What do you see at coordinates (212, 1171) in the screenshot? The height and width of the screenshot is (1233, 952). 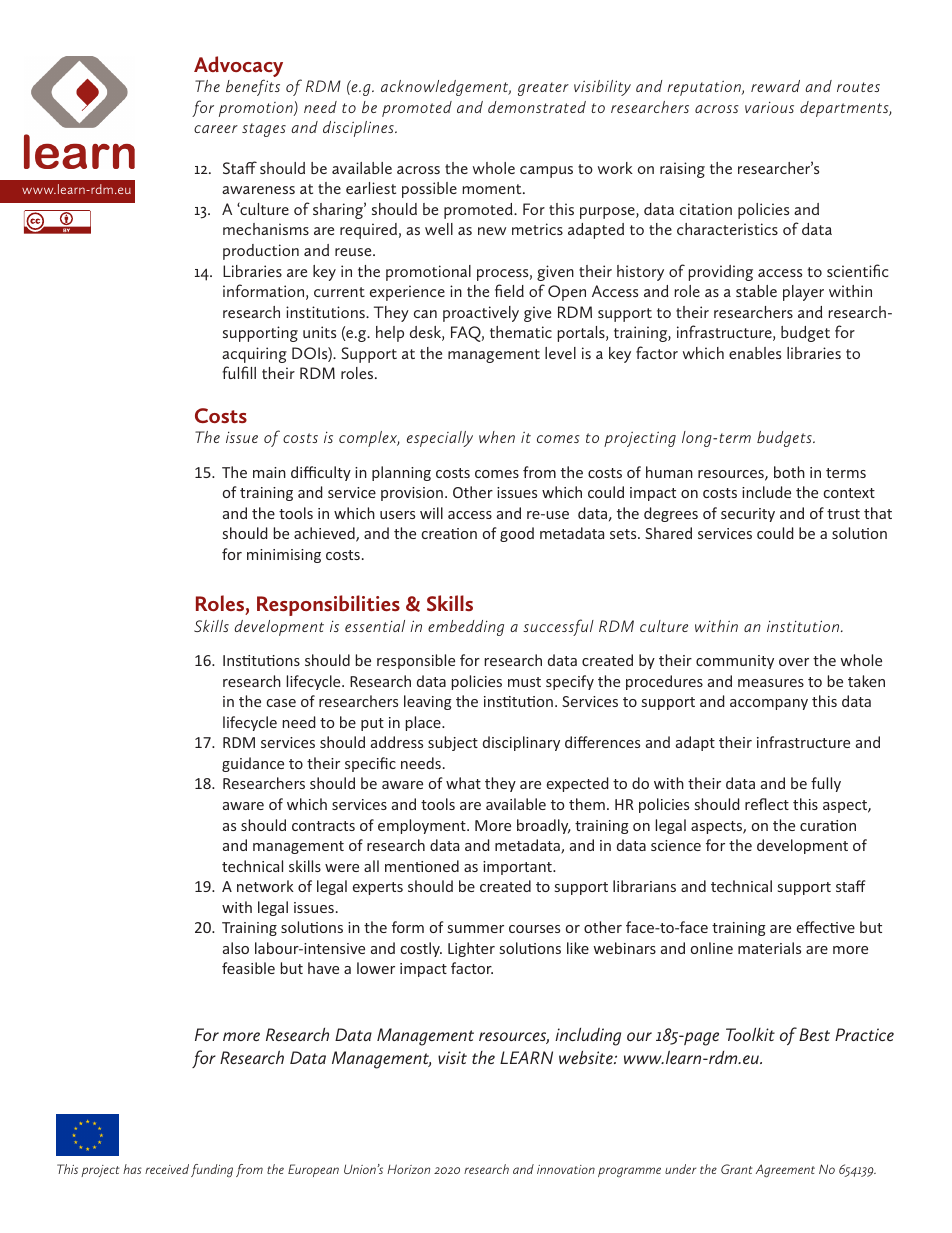 I see `funding` at bounding box center [212, 1171].
